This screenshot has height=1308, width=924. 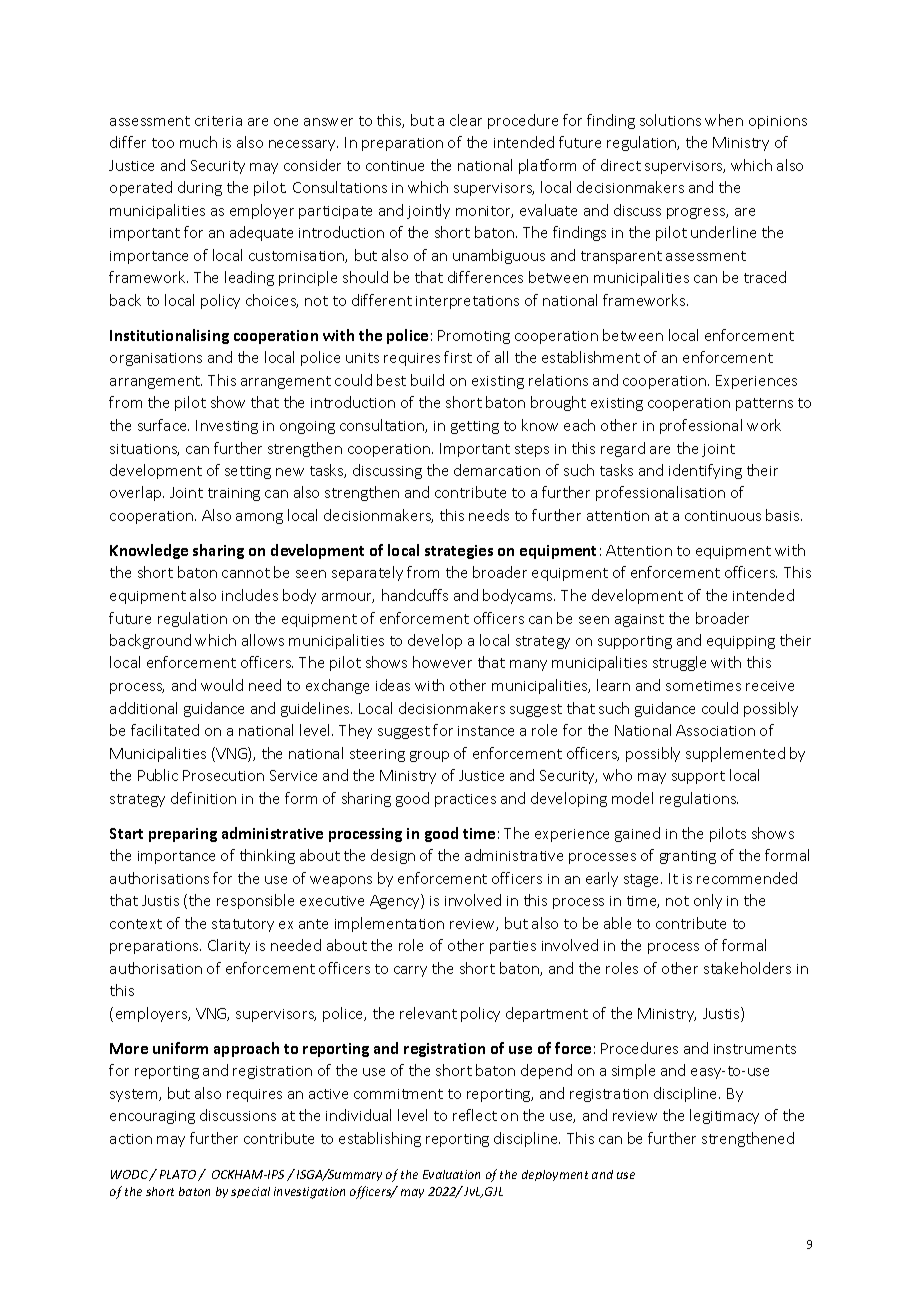 What do you see at coordinates (198, 142) in the screenshot?
I see `much` at bounding box center [198, 142].
